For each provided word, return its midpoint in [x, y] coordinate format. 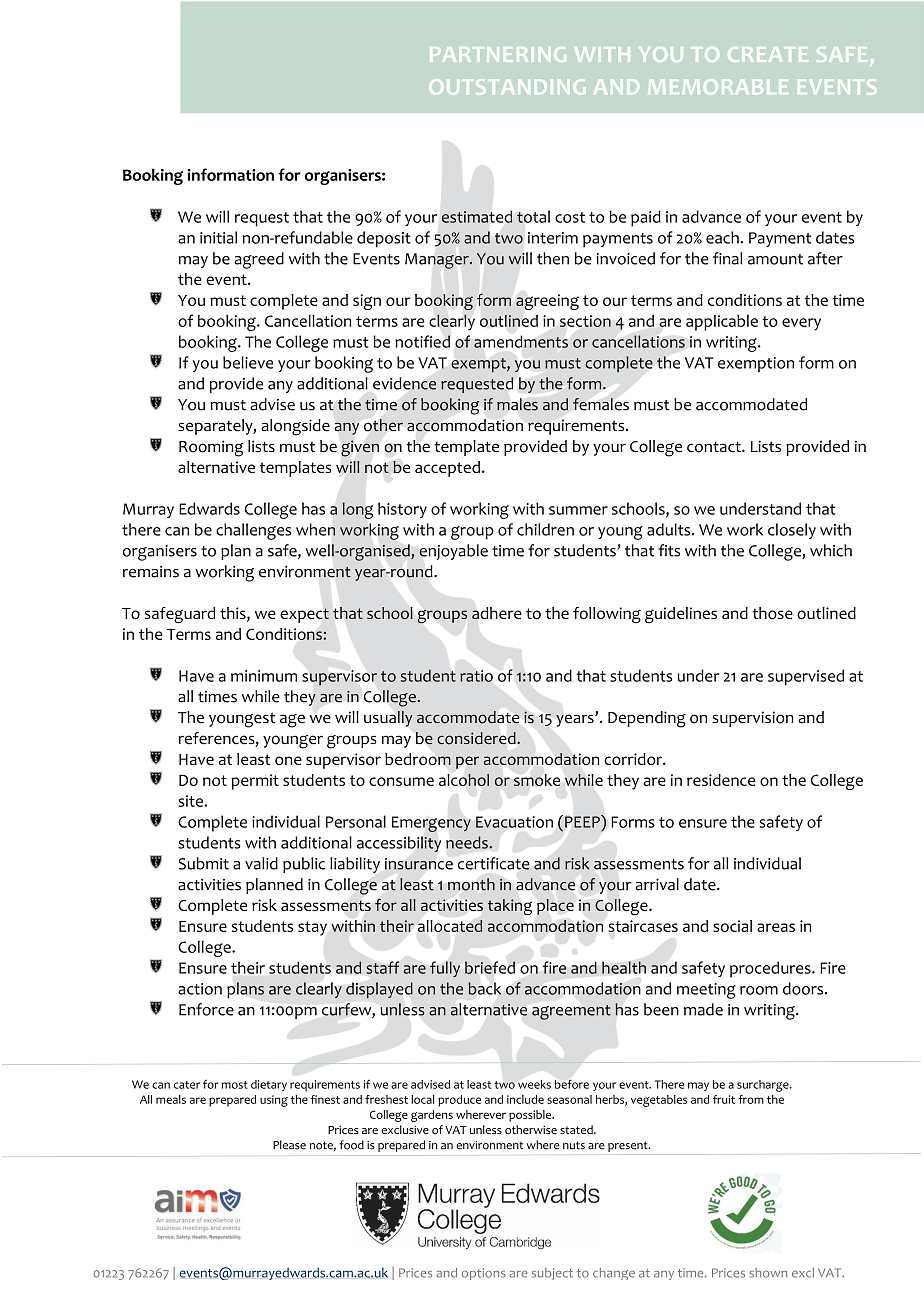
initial [218, 237]
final [727, 258]
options [484, 1274]
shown [768, 1273]
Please [289, 1145]
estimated [477, 217]
